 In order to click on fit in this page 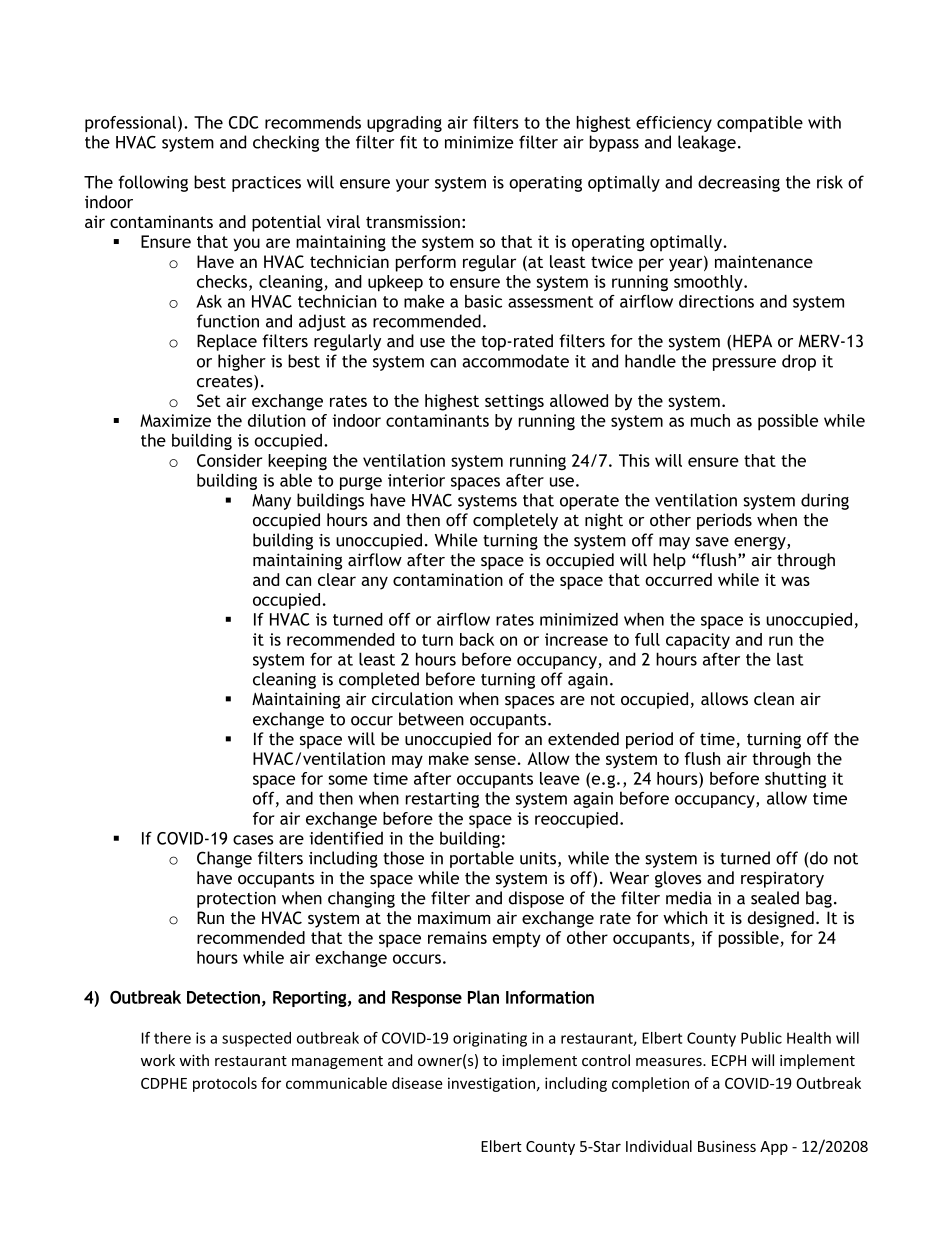, I will do `click(408, 142)`.
